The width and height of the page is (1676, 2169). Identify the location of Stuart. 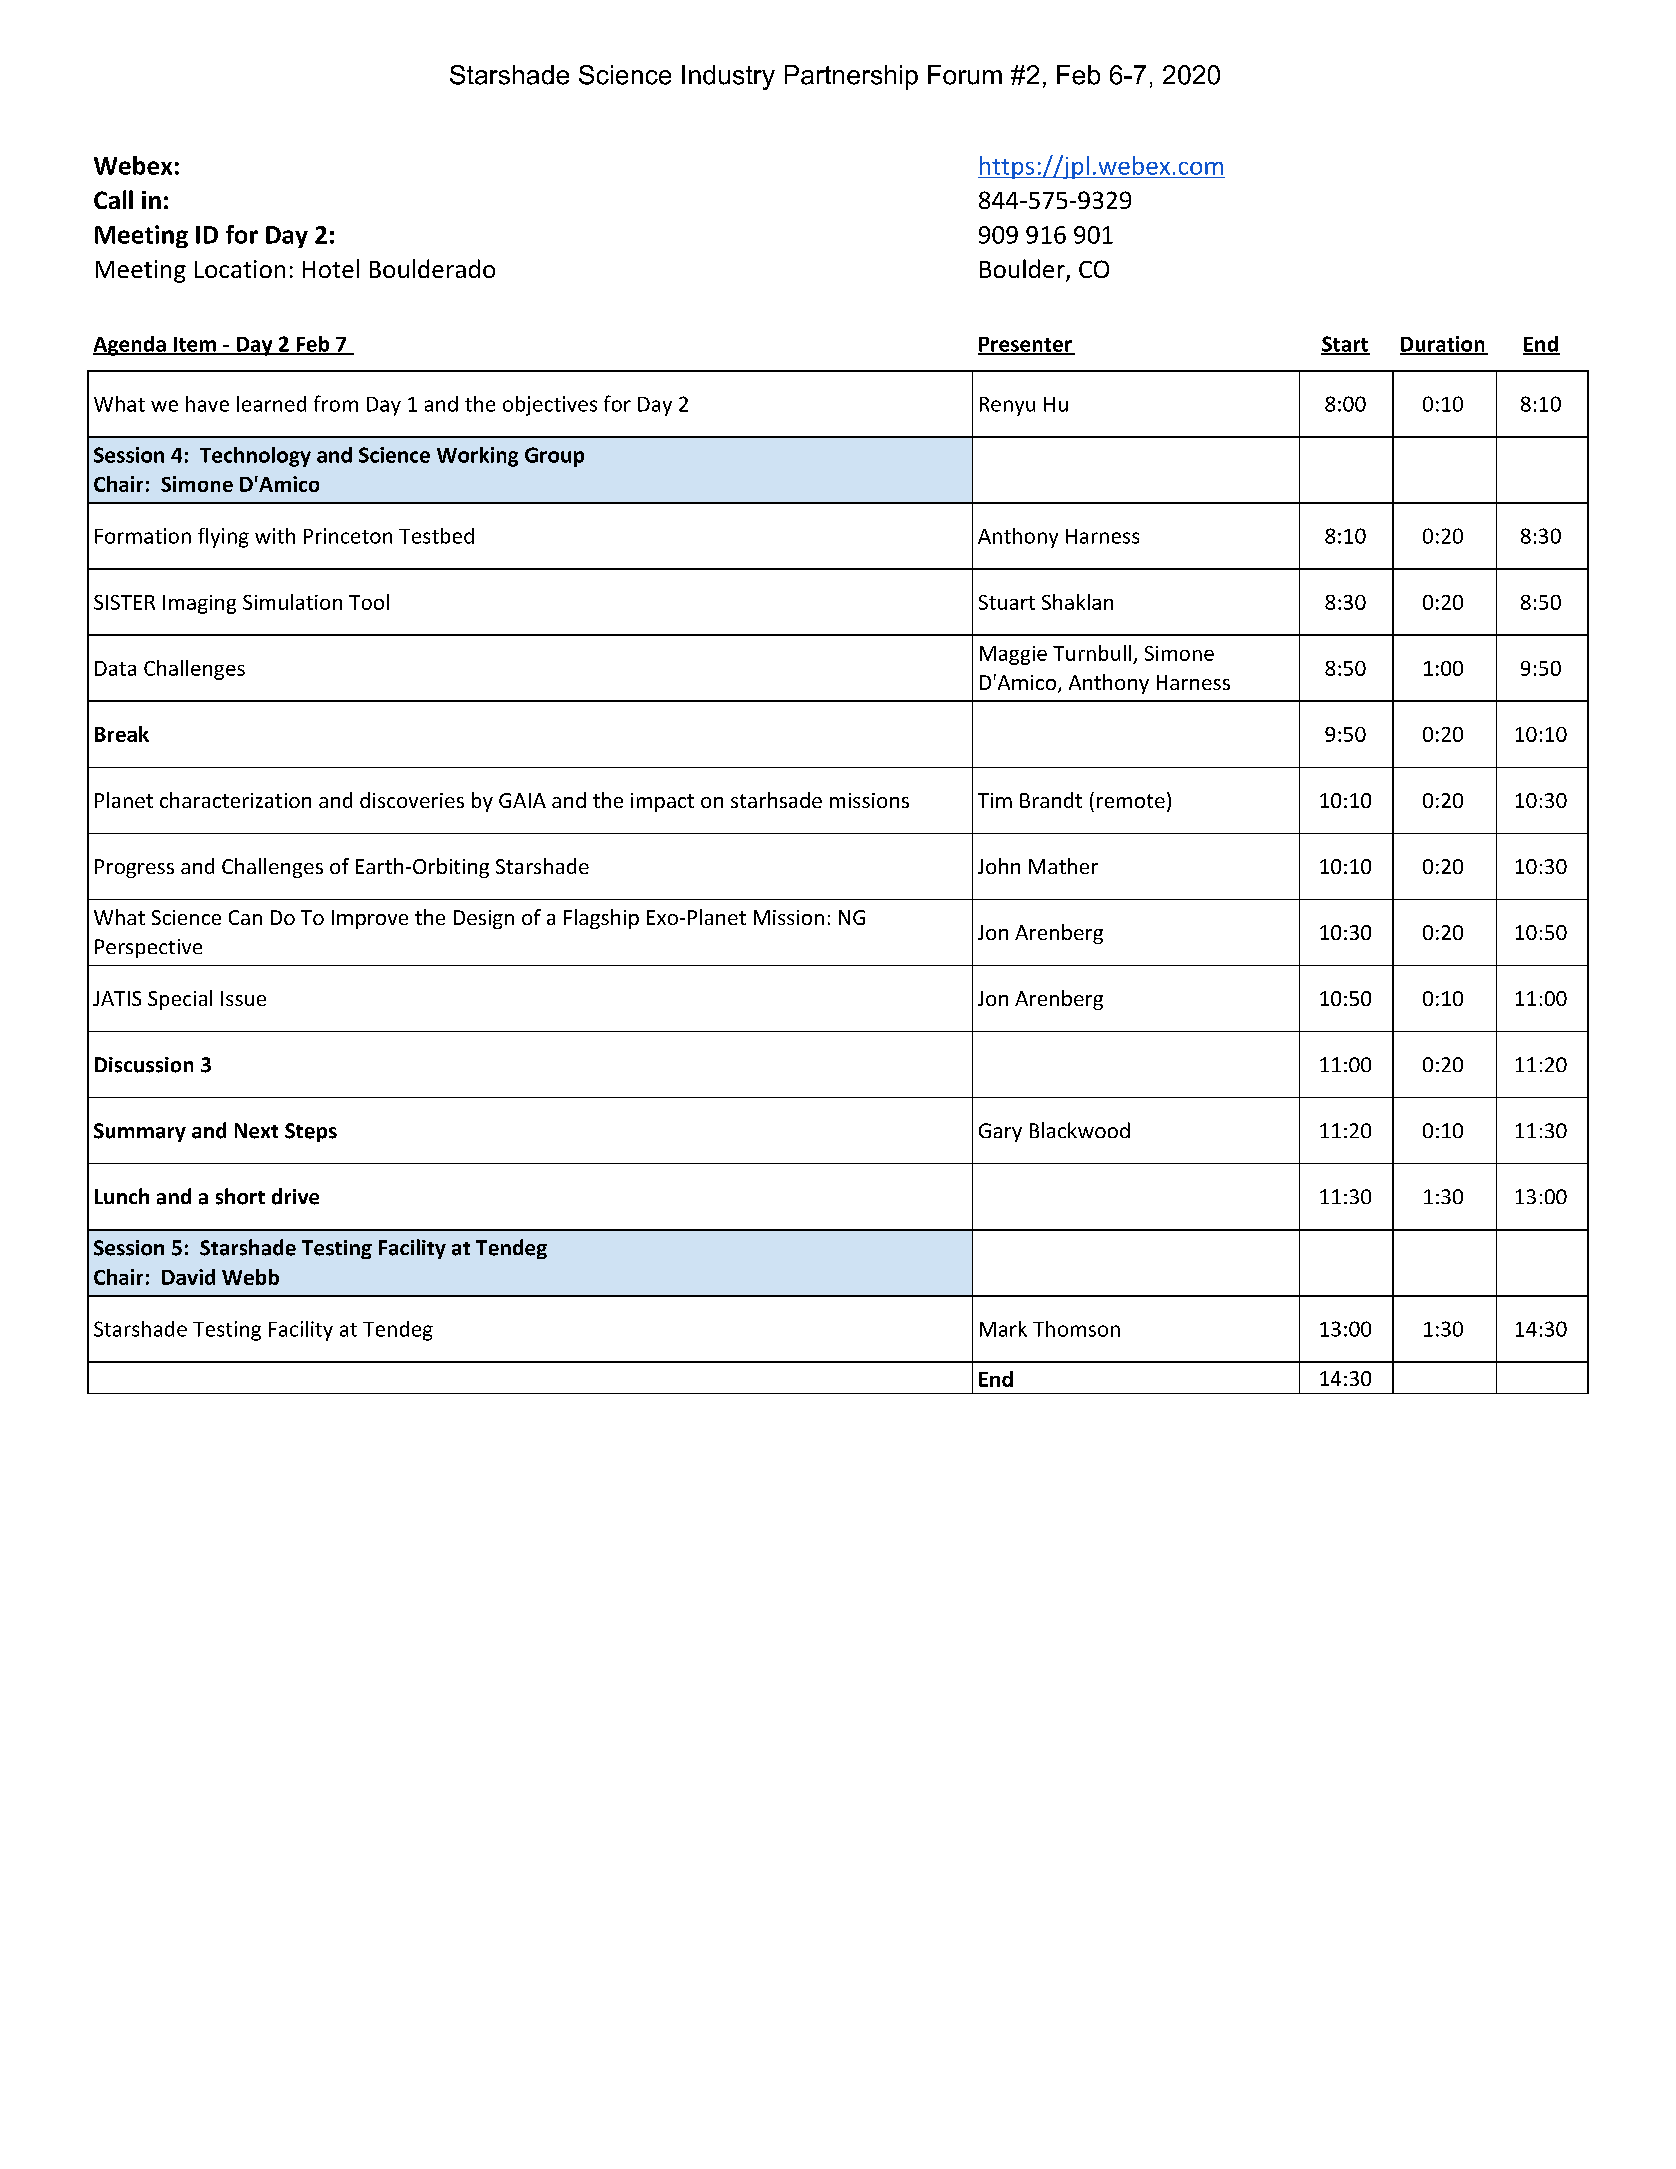
(1007, 602).
